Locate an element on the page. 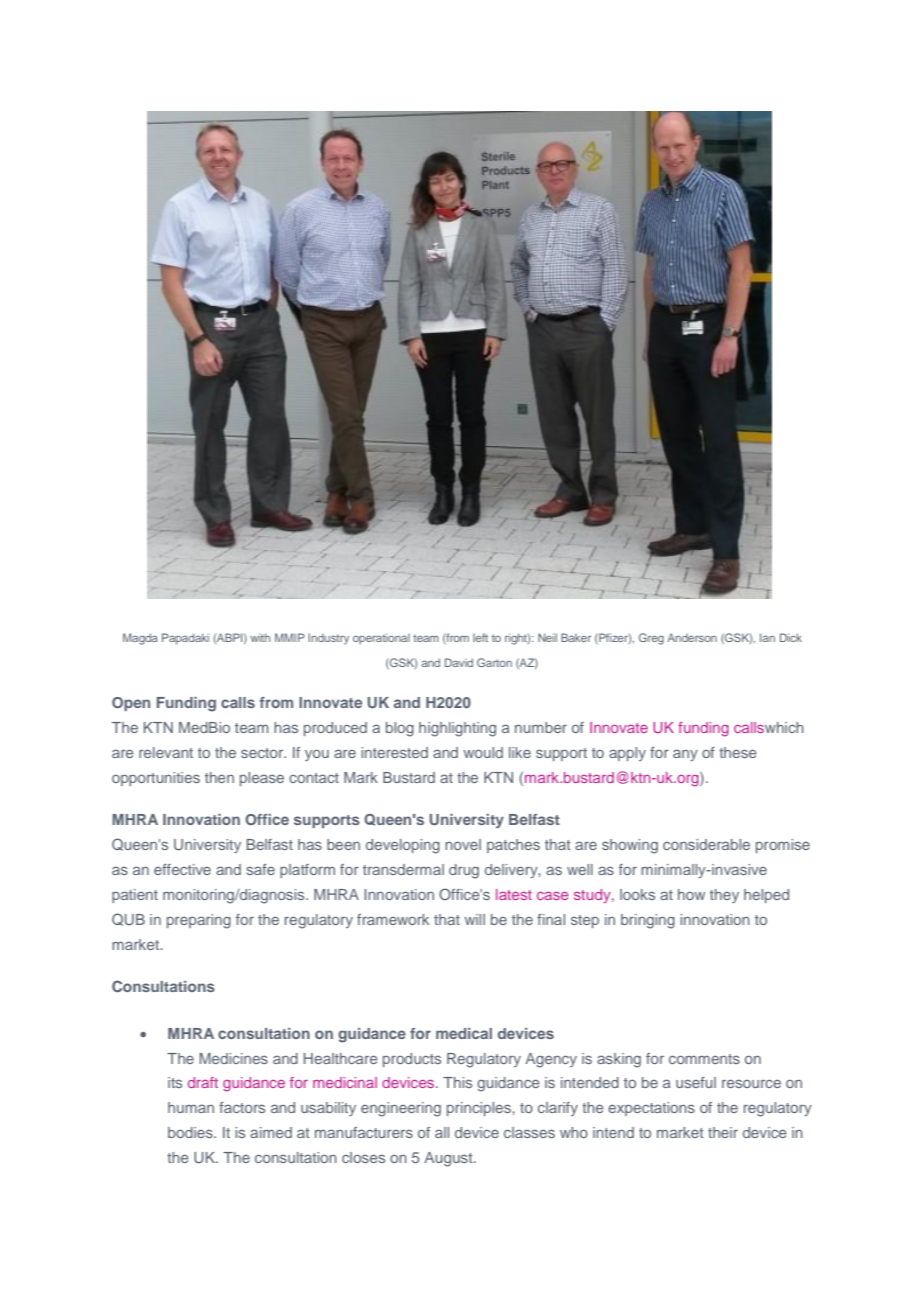 The width and height of the image is (924, 1308). bringing is located at coordinates (648, 921).
